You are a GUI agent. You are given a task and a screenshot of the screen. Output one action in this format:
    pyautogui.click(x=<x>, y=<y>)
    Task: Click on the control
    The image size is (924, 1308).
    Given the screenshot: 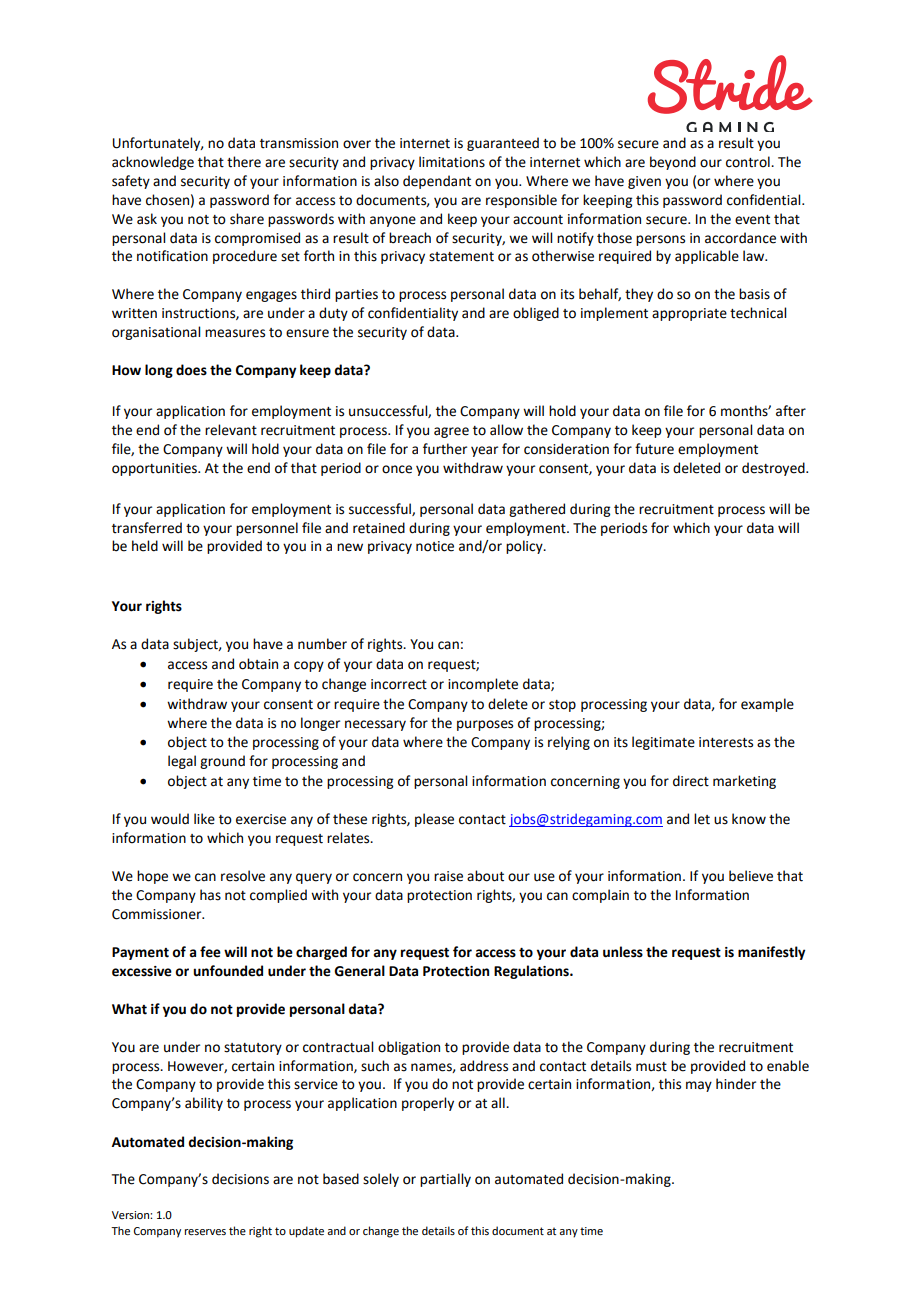 What is the action you would take?
    pyautogui.click(x=749, y=162)
